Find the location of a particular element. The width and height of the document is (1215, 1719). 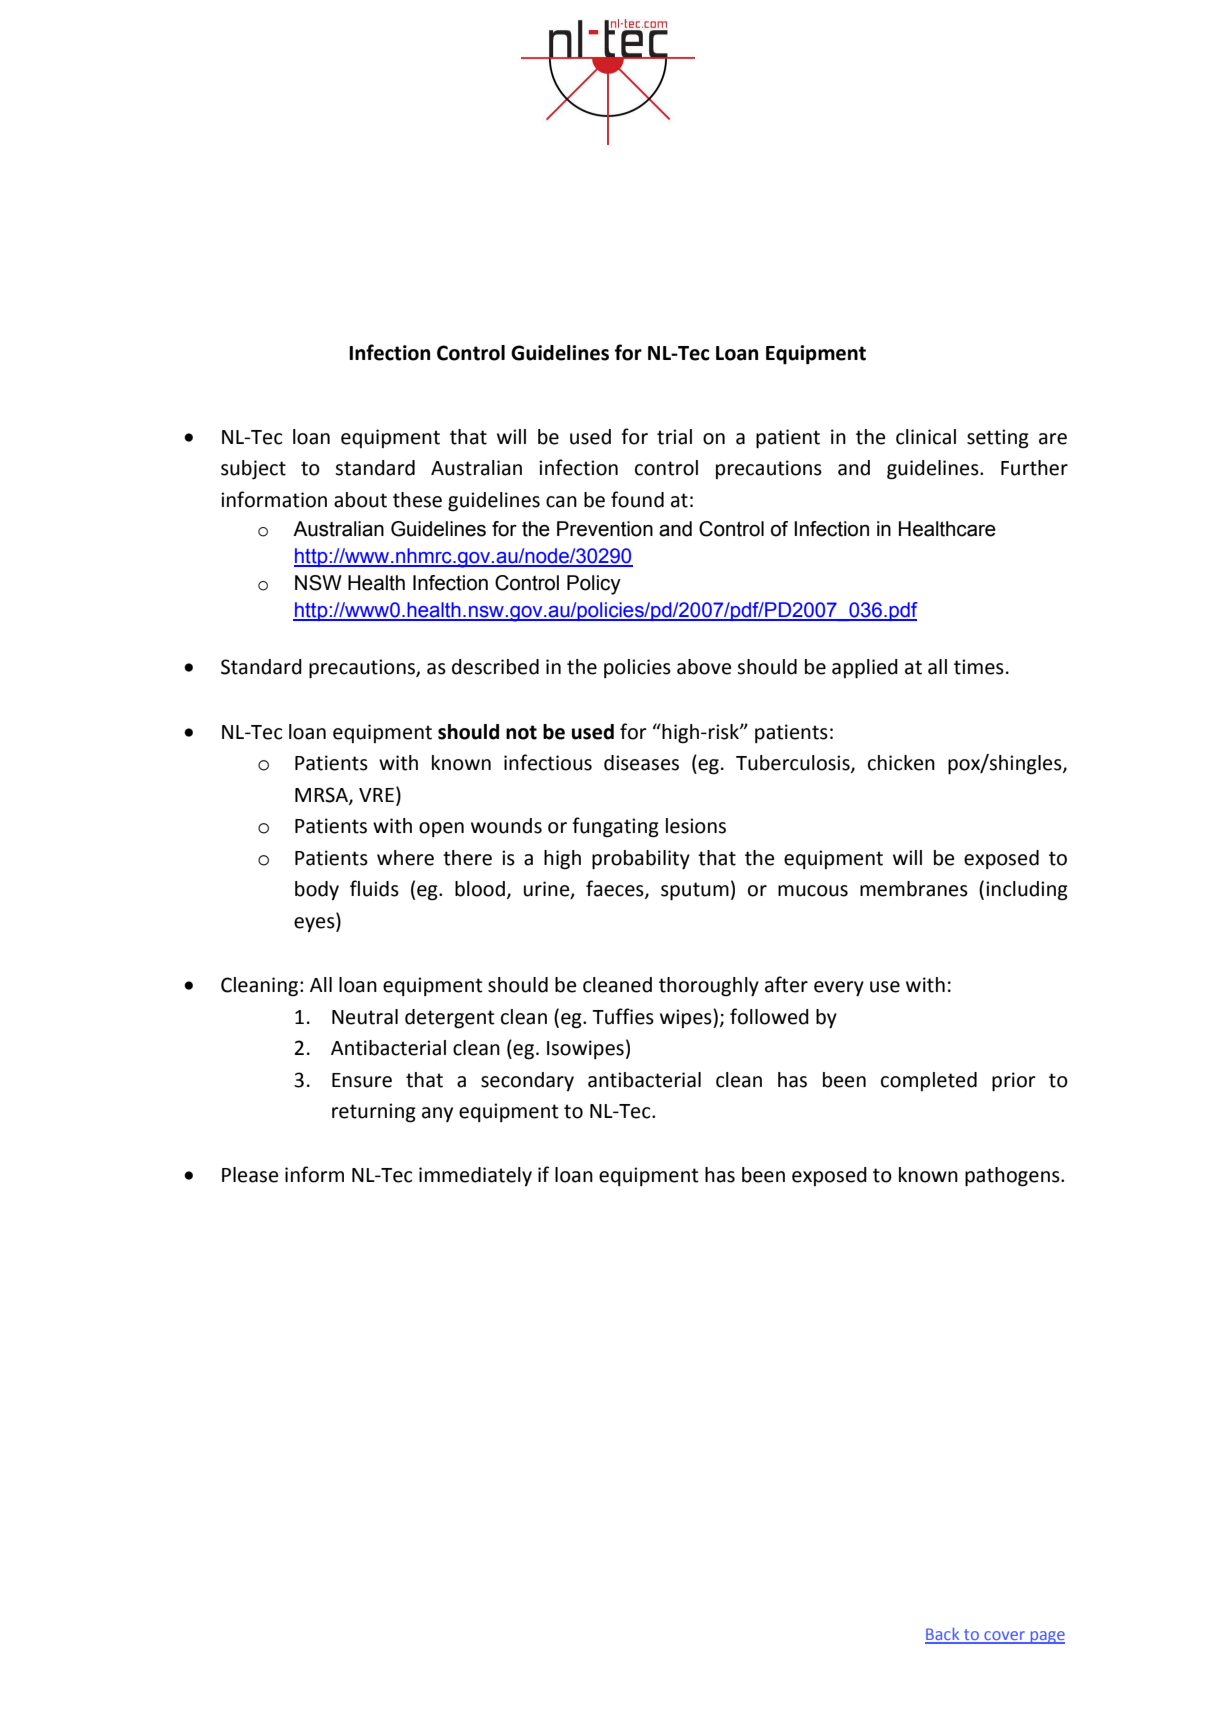

membranes is located at coordinates (914, 889).
